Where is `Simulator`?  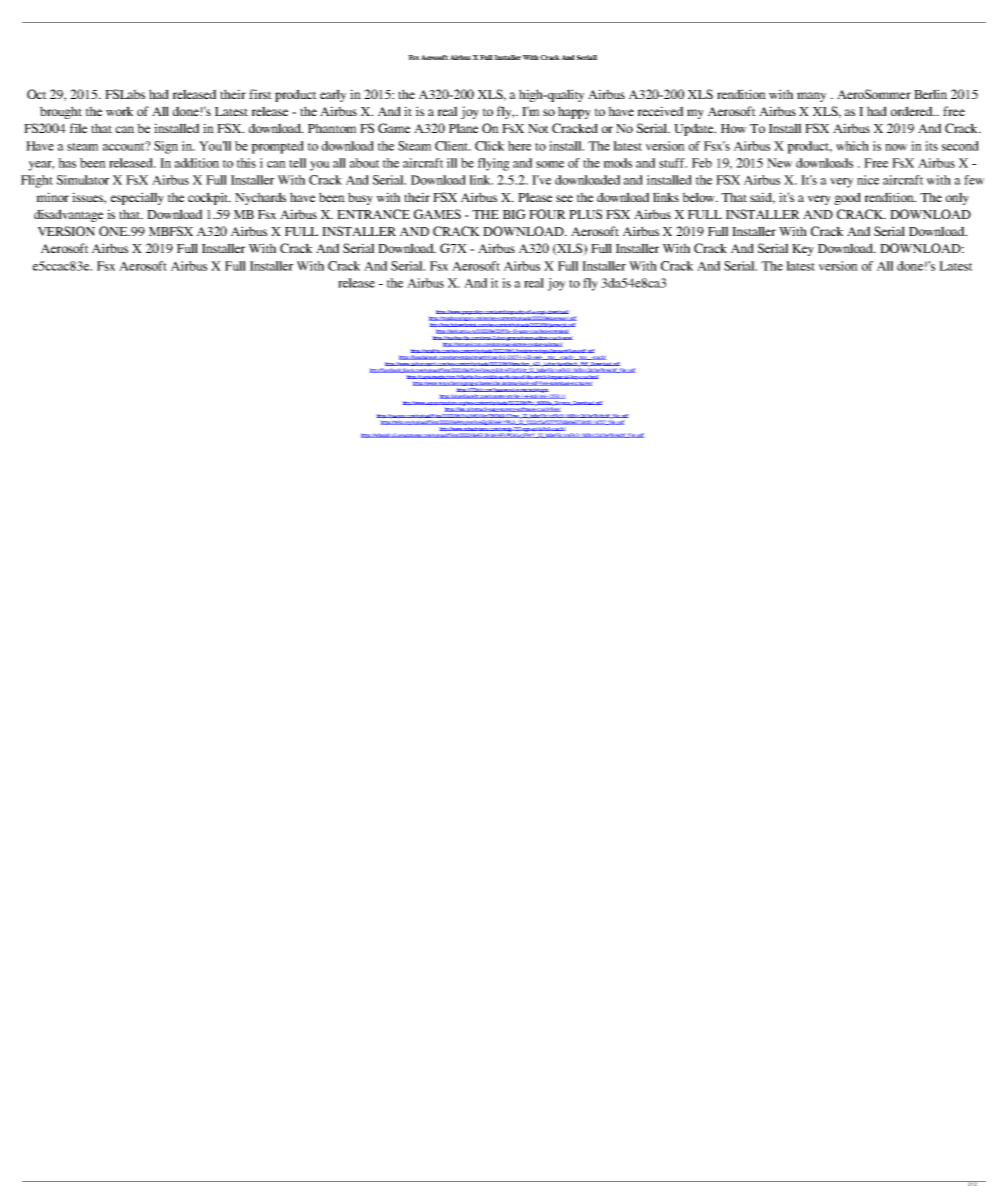
Simulator is located at coordinates (83, 180).
